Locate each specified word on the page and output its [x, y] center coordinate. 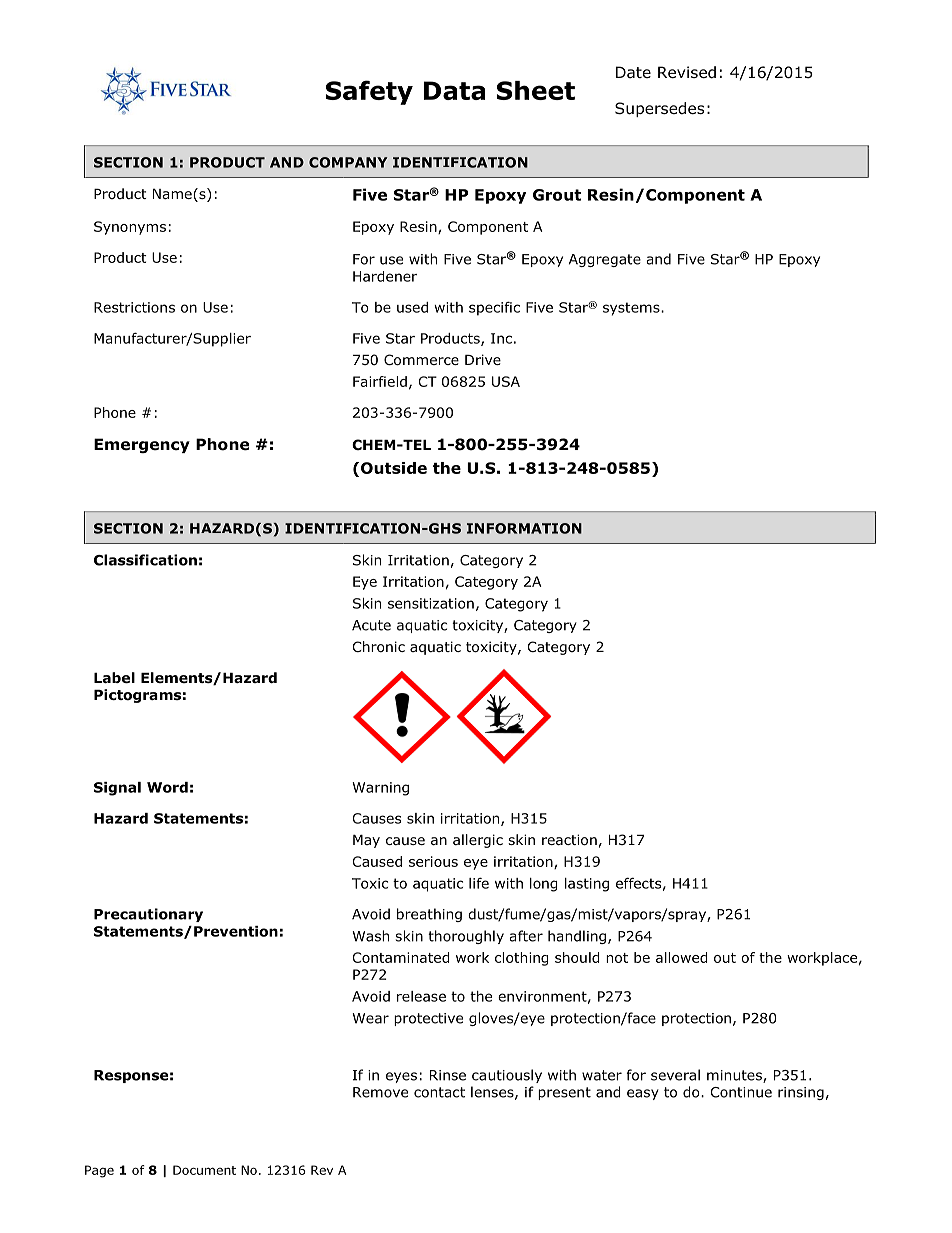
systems [632, 309]
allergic [478, 841]
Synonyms [130, 228]
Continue [741, 1092]
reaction [569, 840]
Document [204, 1170]
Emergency [142, 445]
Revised [687, 72]
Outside [394, 468]
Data [454, 90]
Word [167, 787]
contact [439, 1092]
